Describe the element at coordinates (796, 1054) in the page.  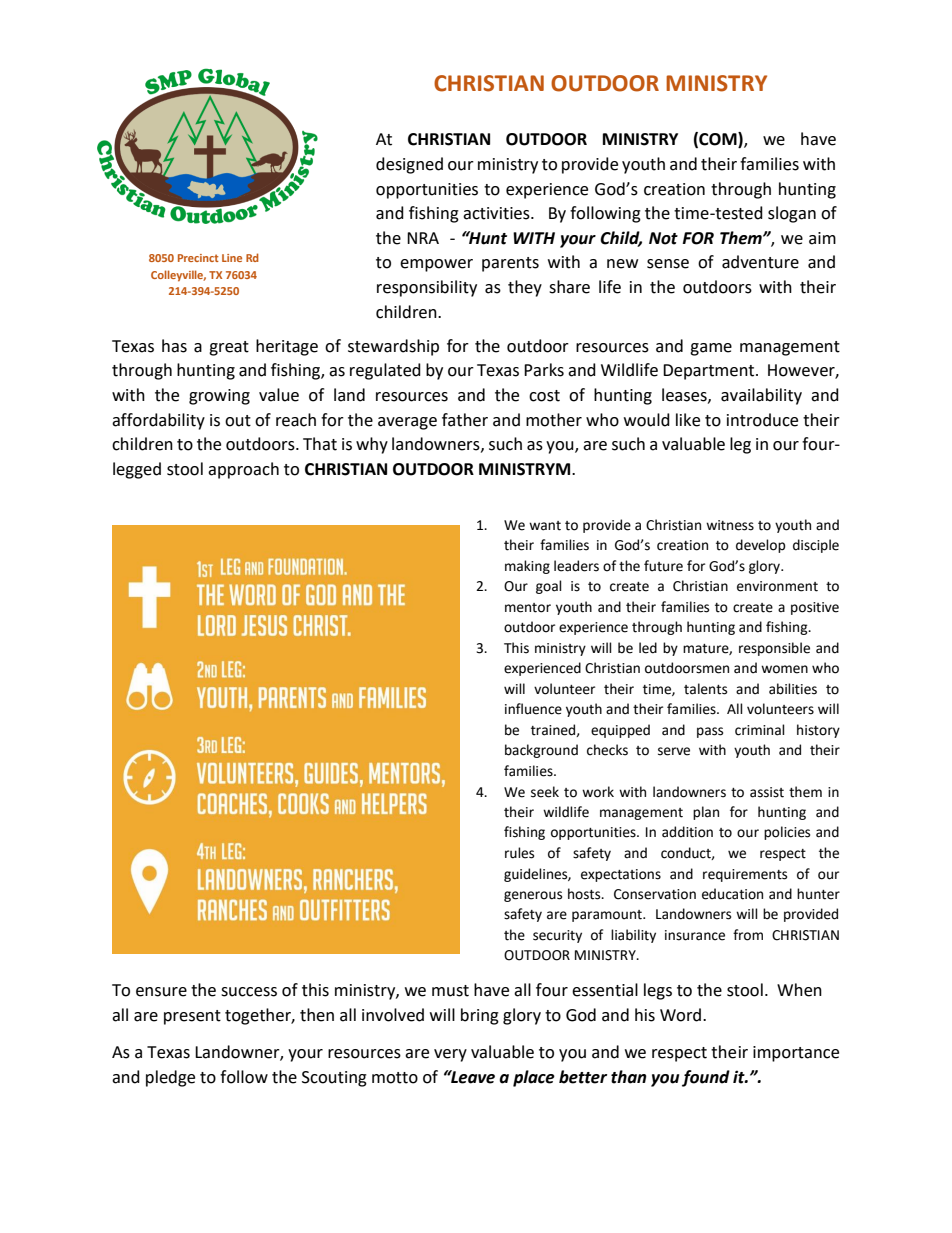
I see `importance` at that location.
